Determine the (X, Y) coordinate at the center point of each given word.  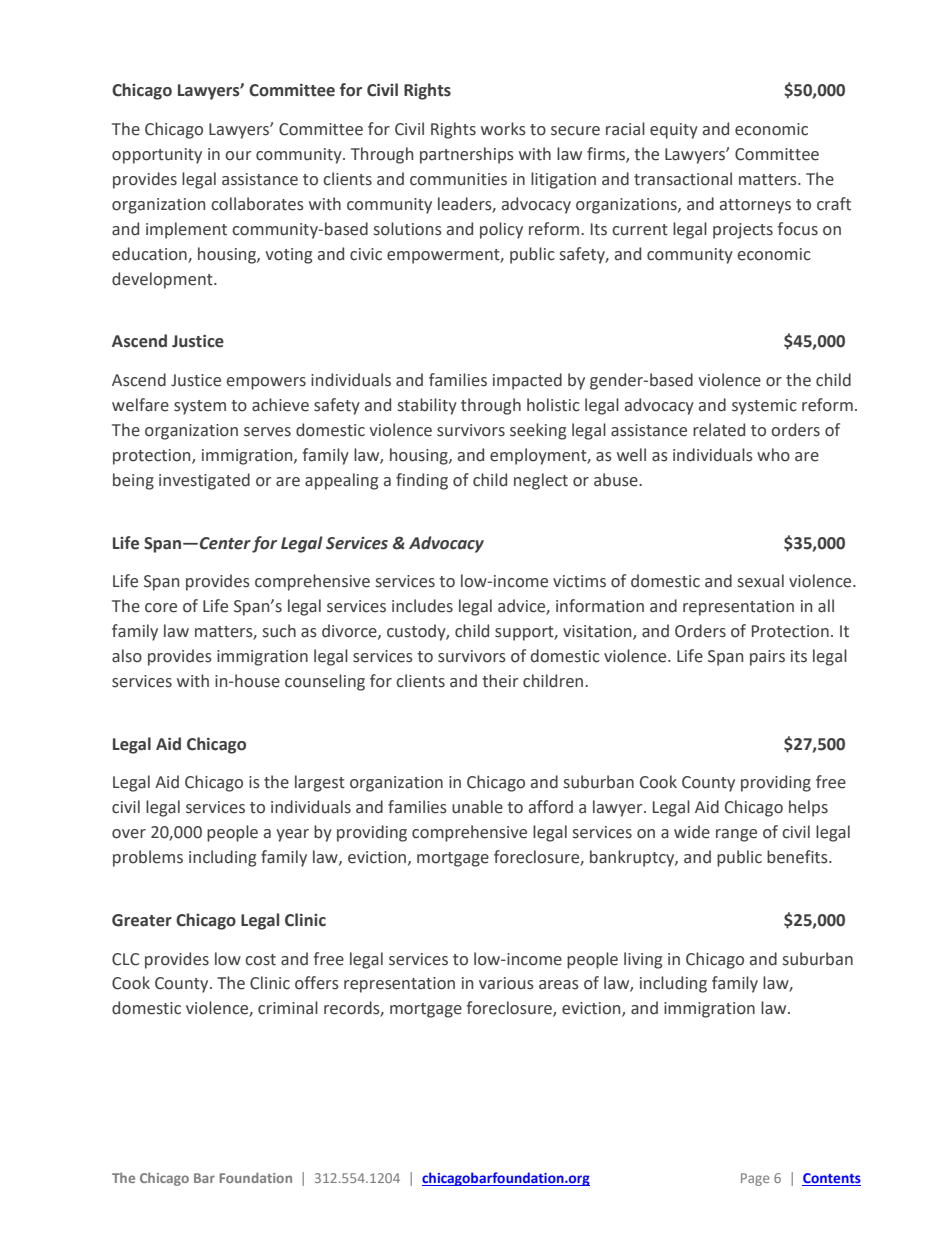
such (279, 631)
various (506, 983)
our (238, 156)
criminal (288, 1008)
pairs (767, 658)
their (500, 681)
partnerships (467, 155)
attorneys (755, 206)
